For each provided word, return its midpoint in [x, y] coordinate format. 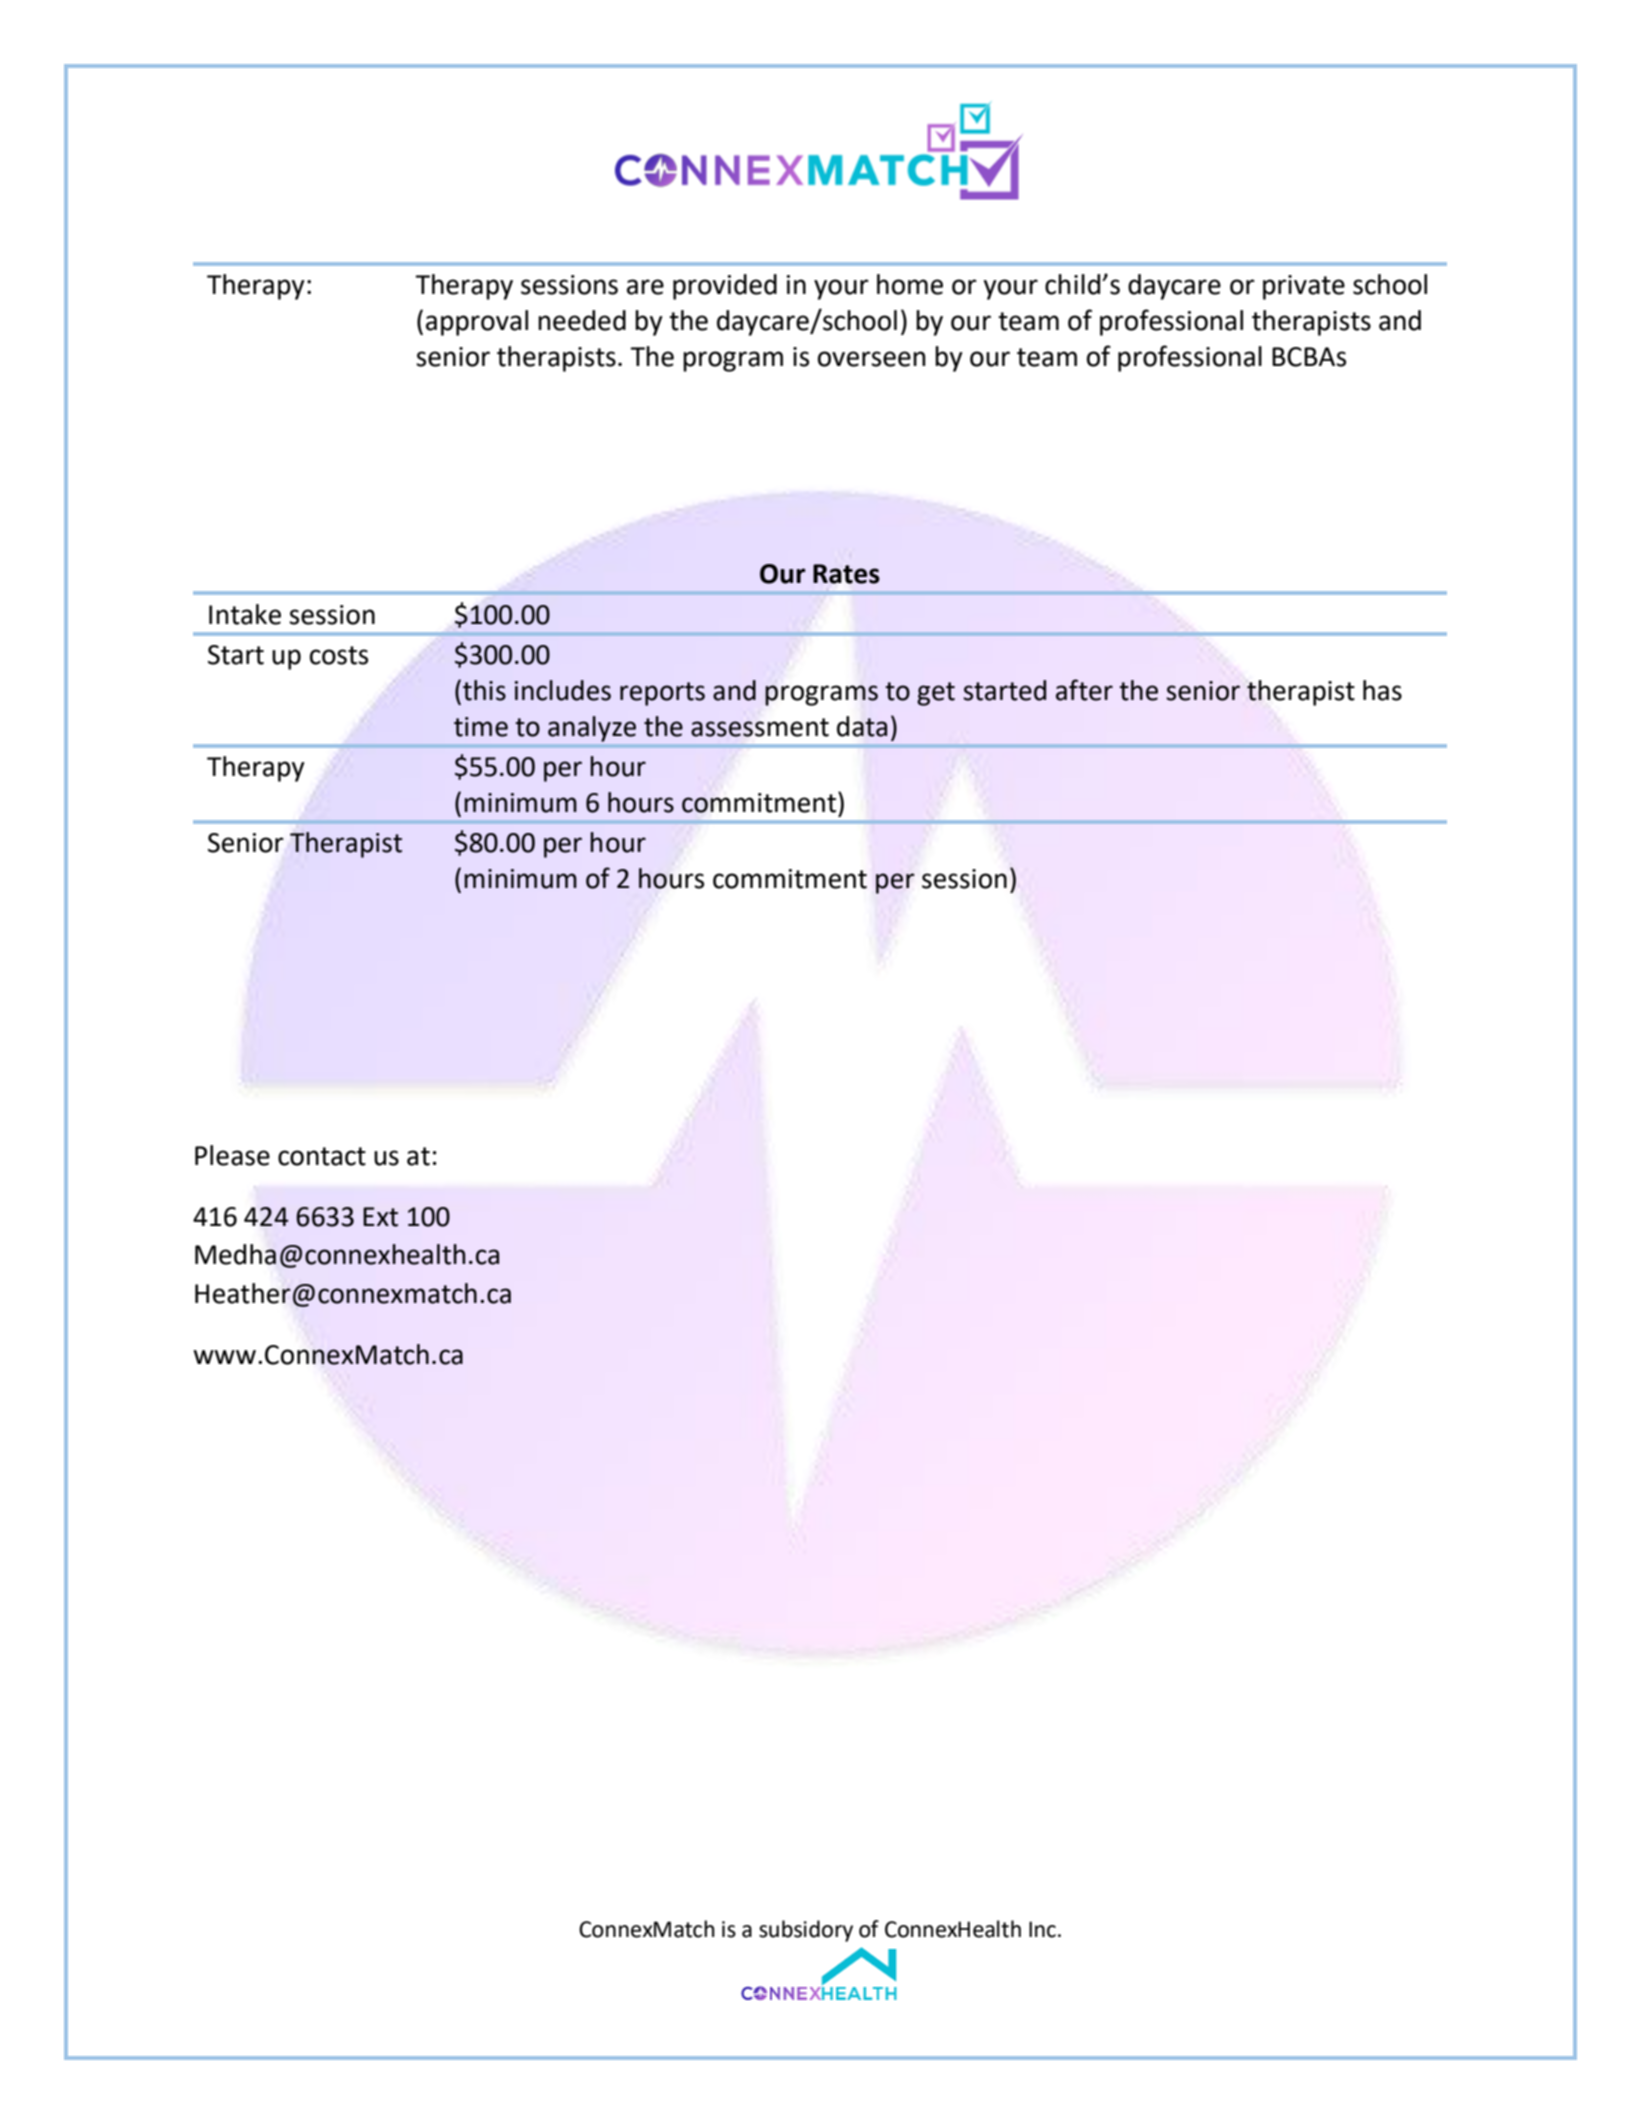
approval [477, 323]
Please [232, 1155]
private [1304, 287]
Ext [380, 1217]
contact [322, 1156]
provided [725, 287]
